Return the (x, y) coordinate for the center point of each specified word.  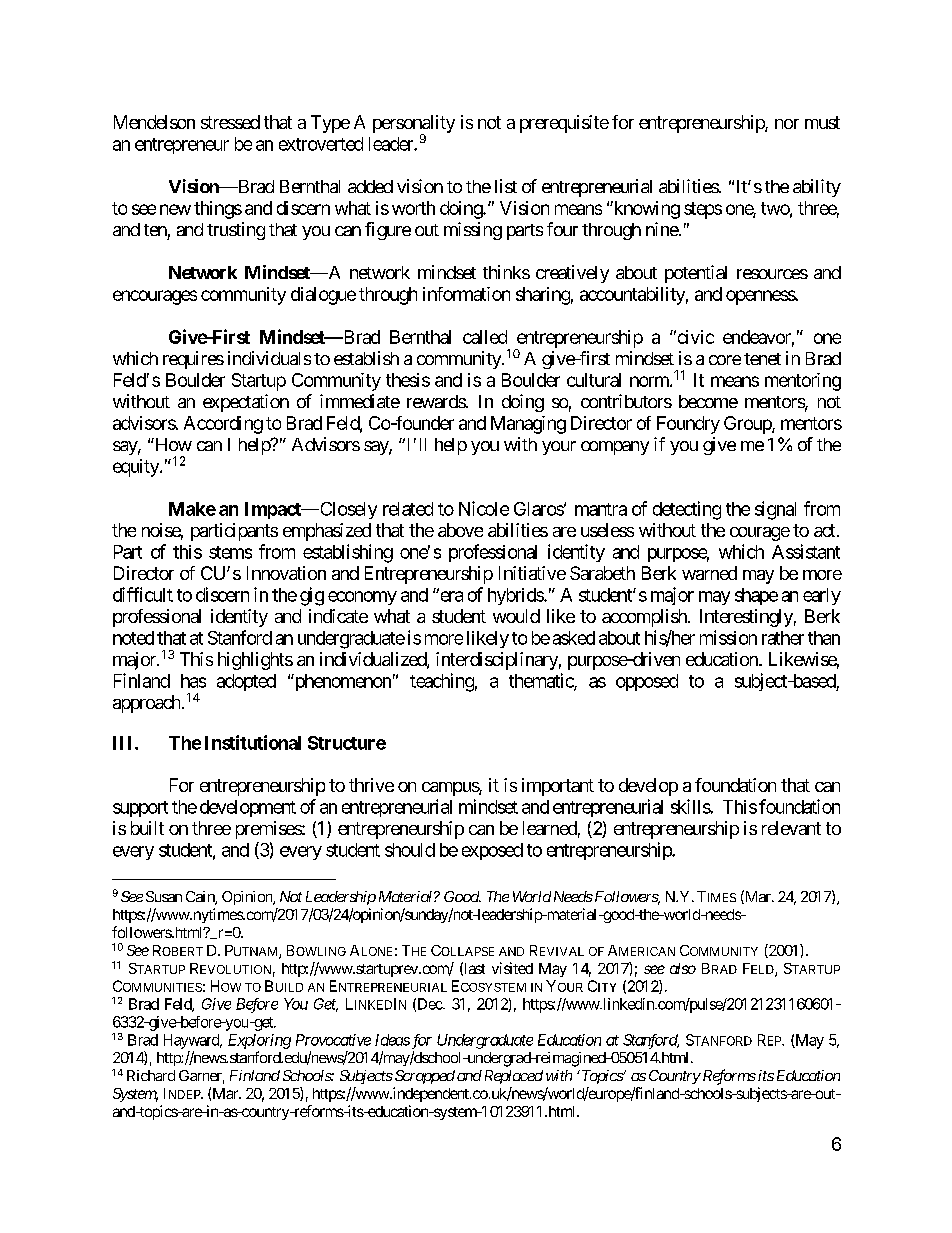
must (822, 122)
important (558, 787)
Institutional (253, 742)
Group (748, 425)
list (506, 186)
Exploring (259, 1041)
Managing (528, 425)
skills (691, 806)
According (223, 425)
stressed (230, 122)
